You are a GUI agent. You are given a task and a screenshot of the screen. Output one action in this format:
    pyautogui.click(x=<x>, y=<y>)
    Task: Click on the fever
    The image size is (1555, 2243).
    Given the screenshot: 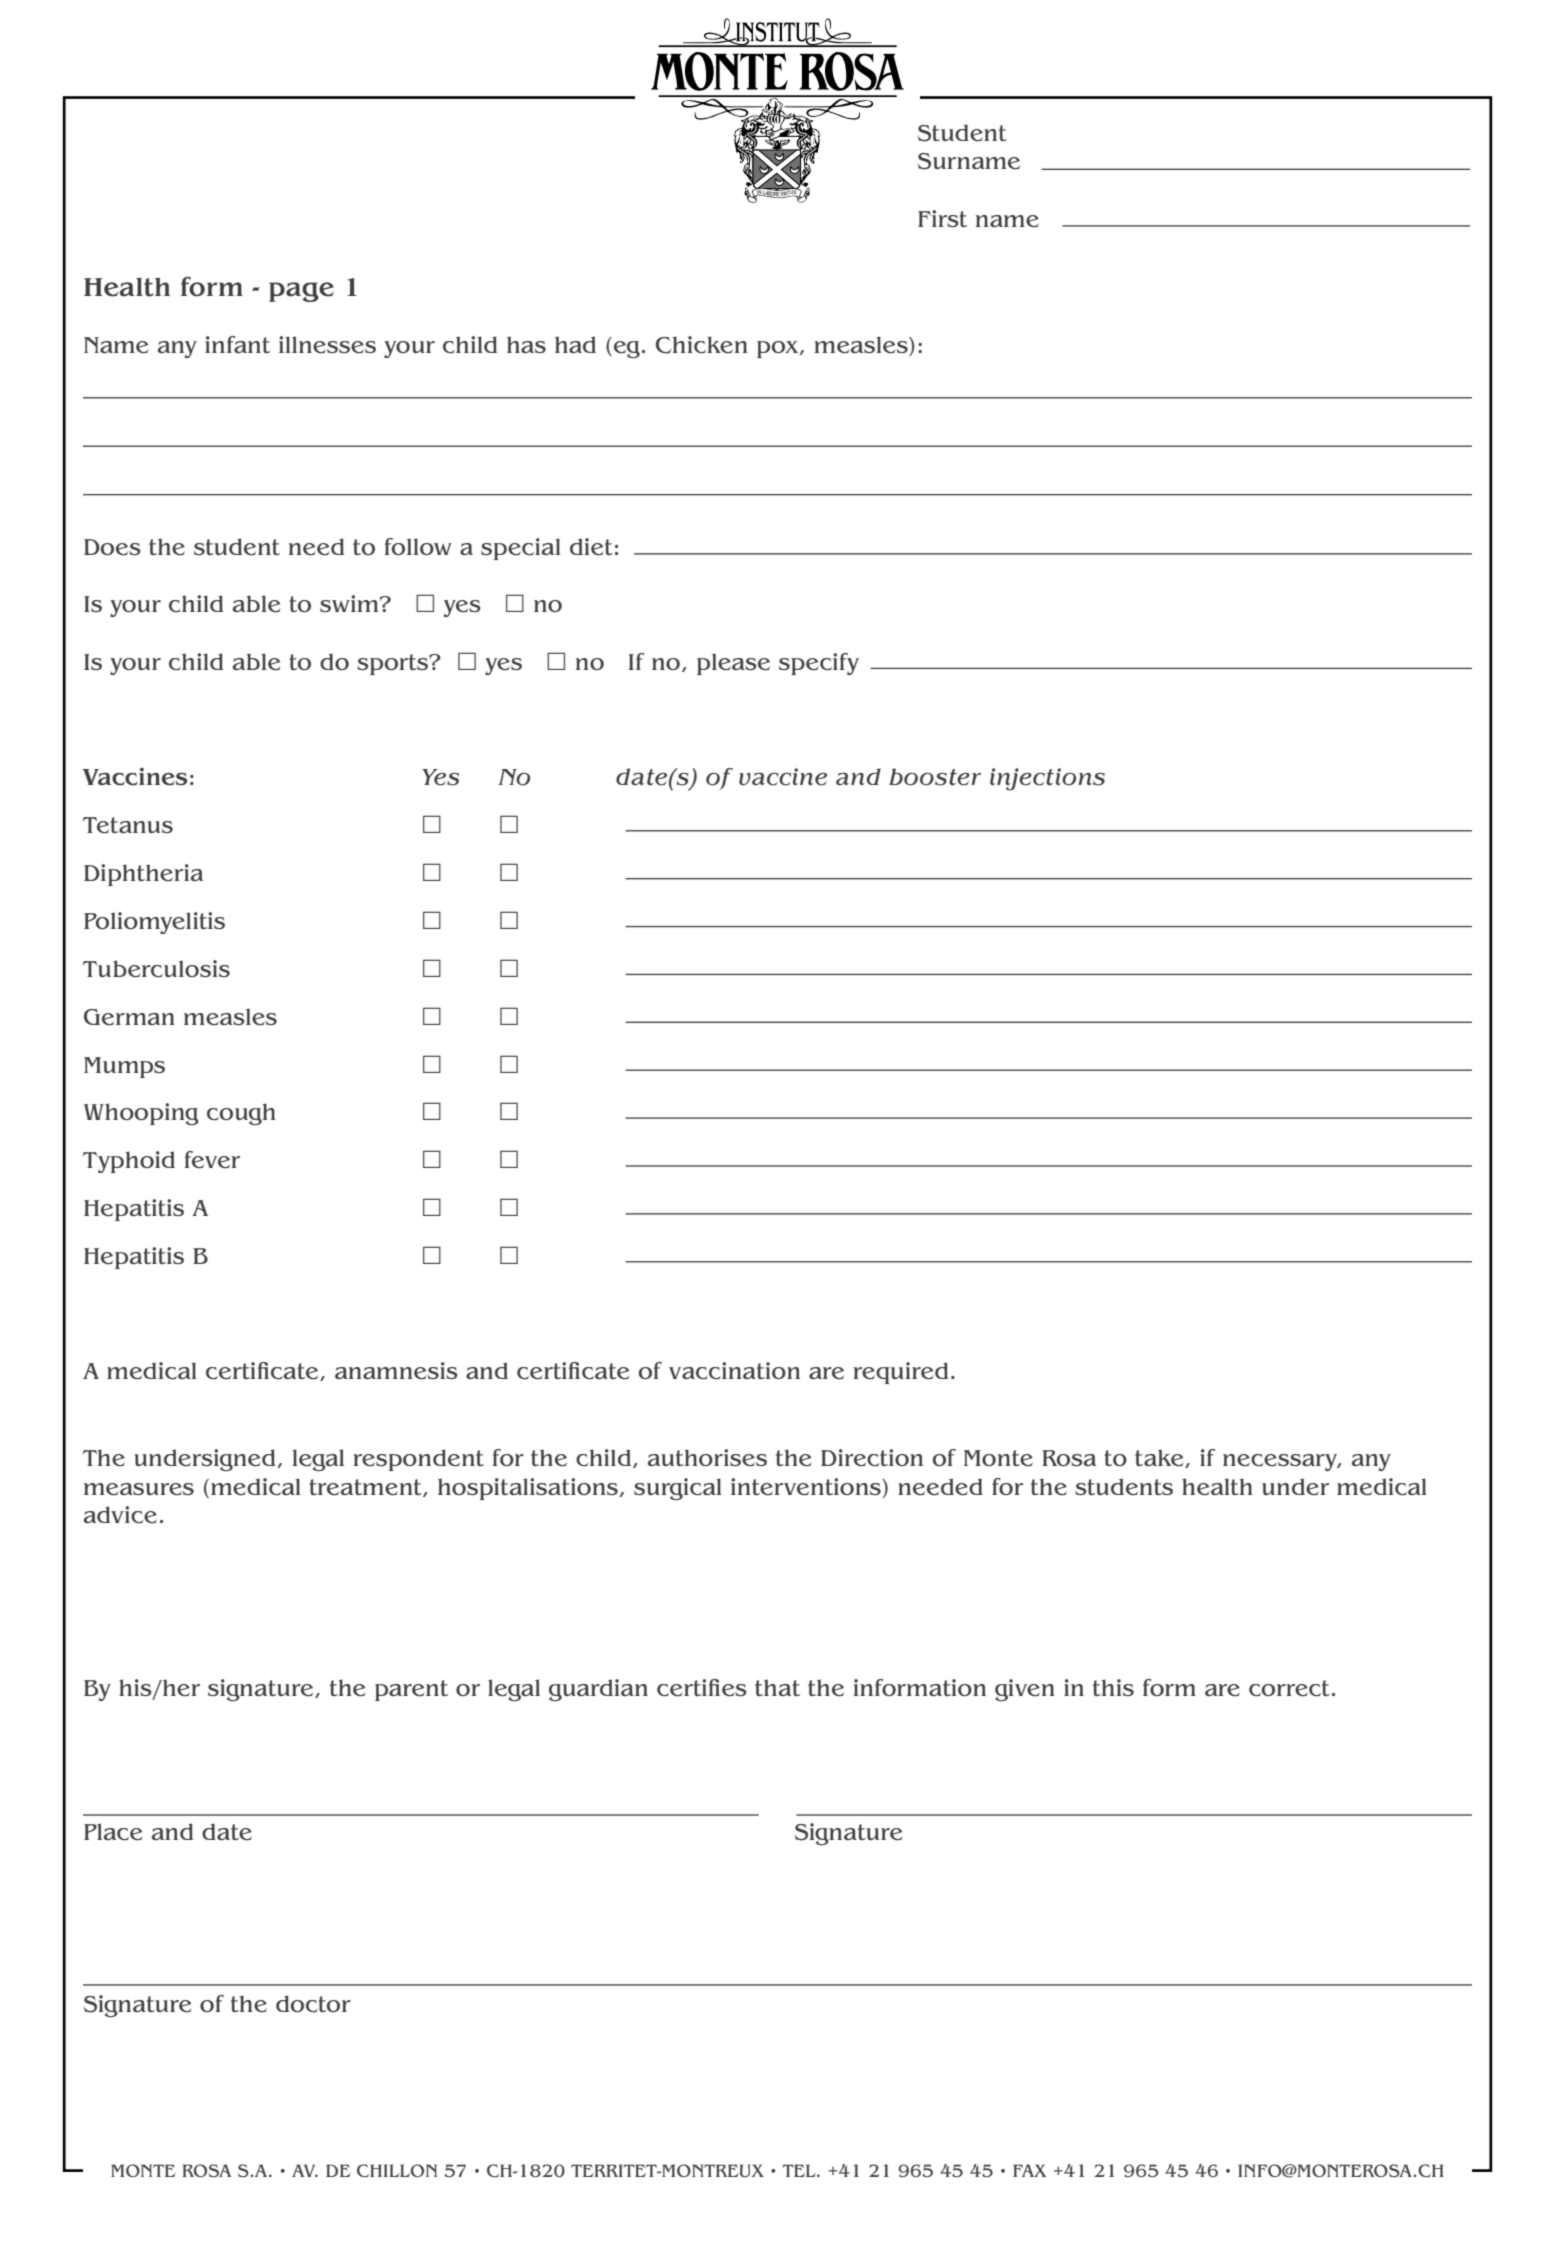 What is the action you would take?
    pyautogui.click(x=212, y=1160)
